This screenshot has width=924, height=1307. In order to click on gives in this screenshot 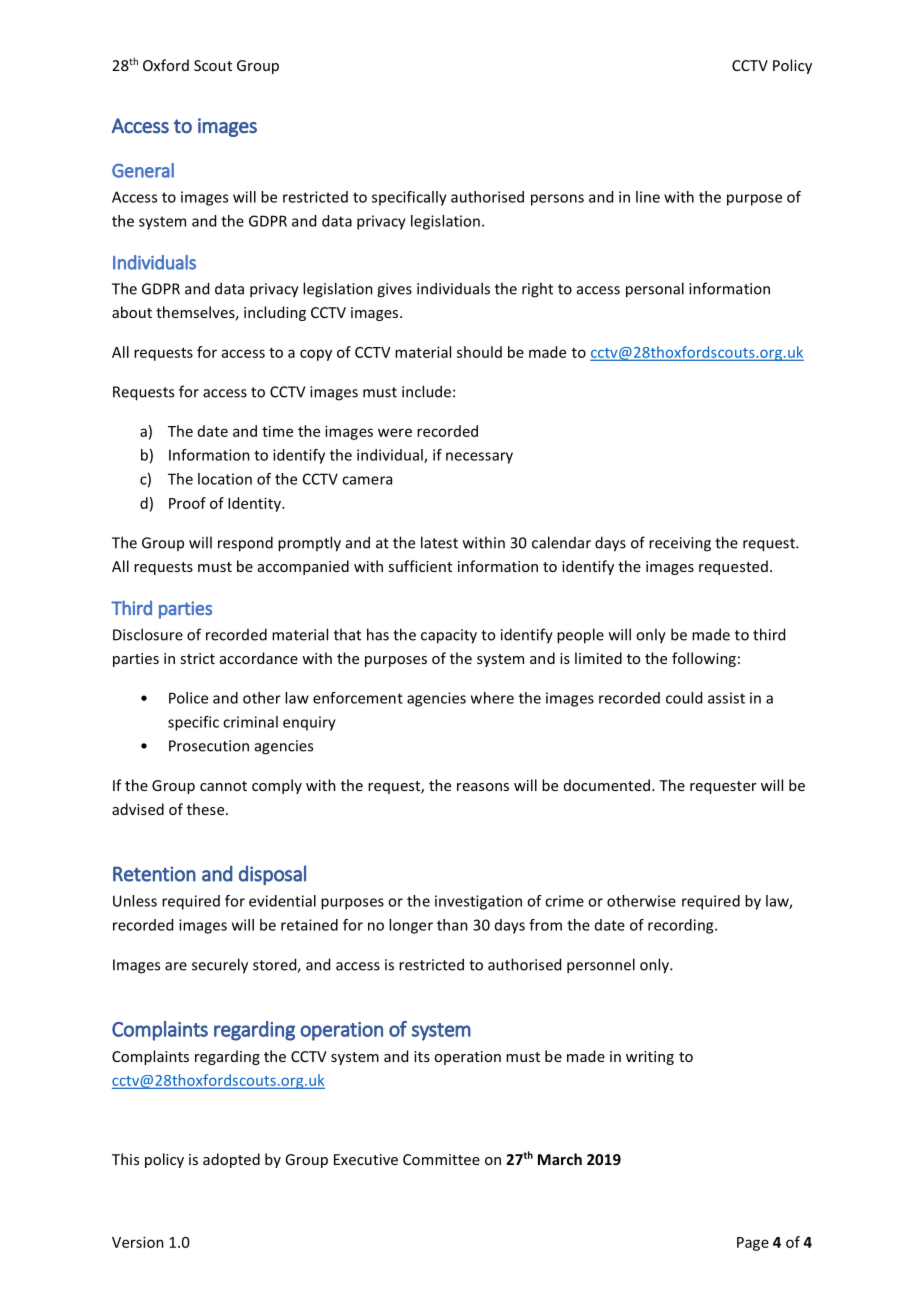, I will do `click(394, 290)`.
